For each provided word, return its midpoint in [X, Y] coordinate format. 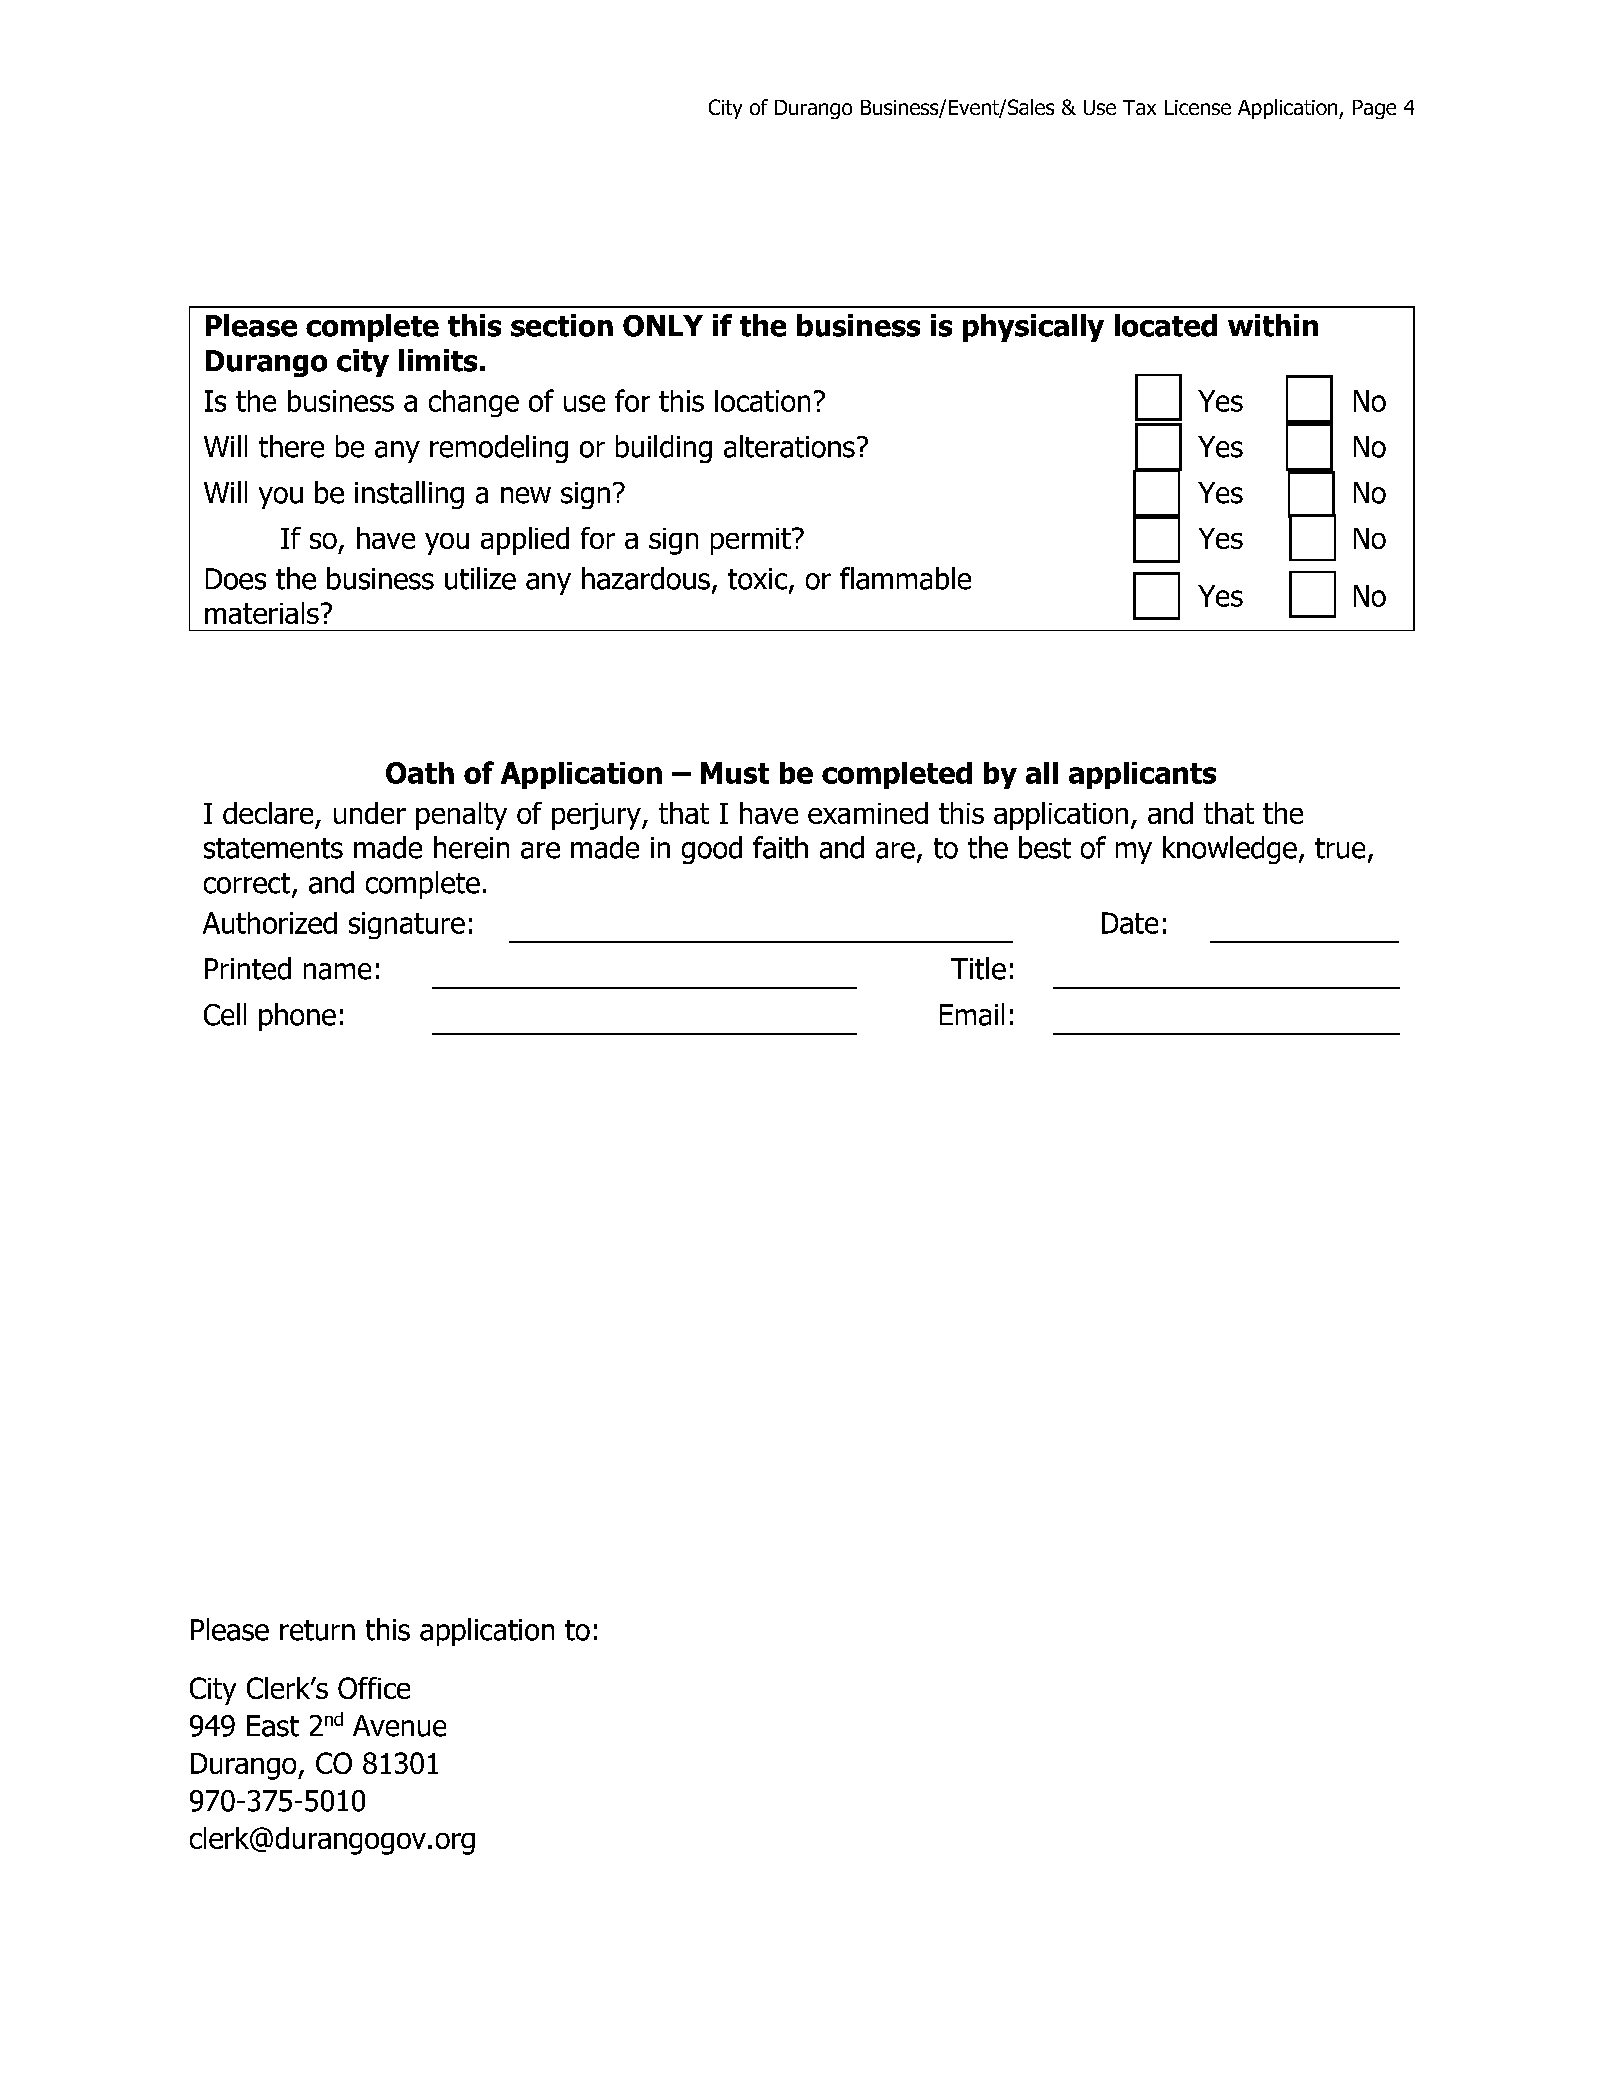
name [337, 971]
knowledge [1230, 850]
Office [374, 1688]
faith [780, 847]
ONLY [663, 326]
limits [438, 360]
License [1198, 107]
